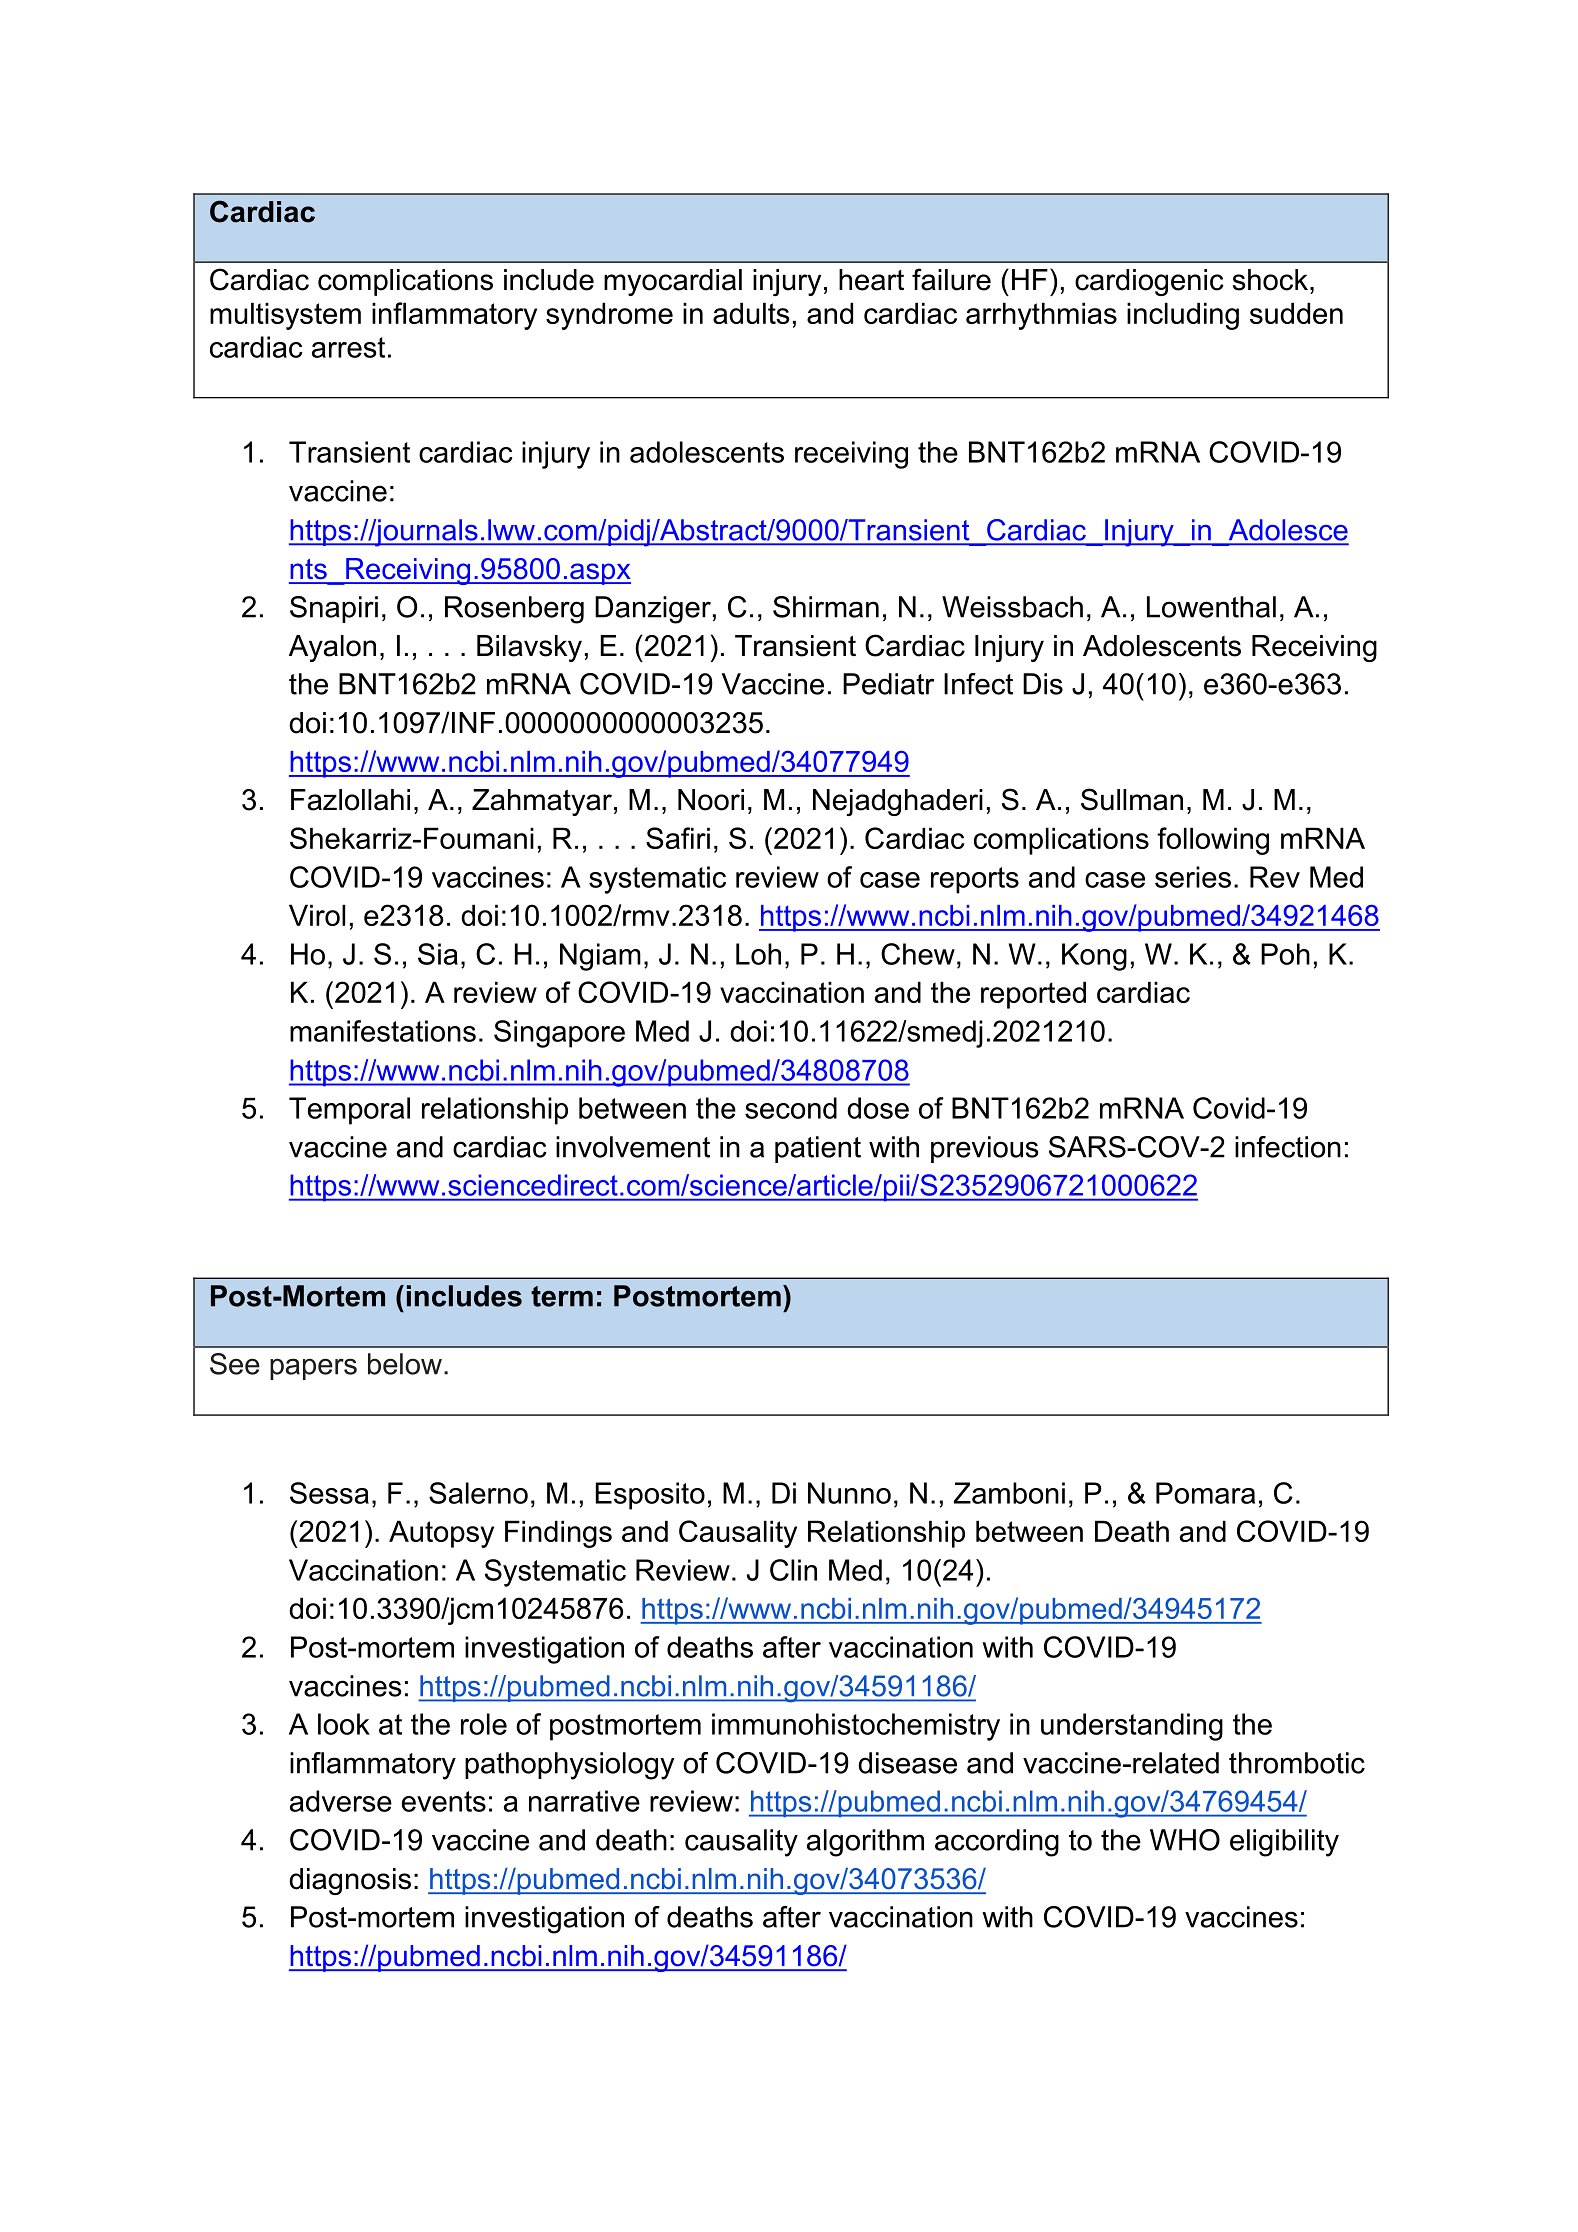 Image resolution: width=1578 pixels, height=2232 pixels. What do you see at coordinates (1185, 1840) in the page?
I see `WHO` at bounding box center [1185, 1840].
